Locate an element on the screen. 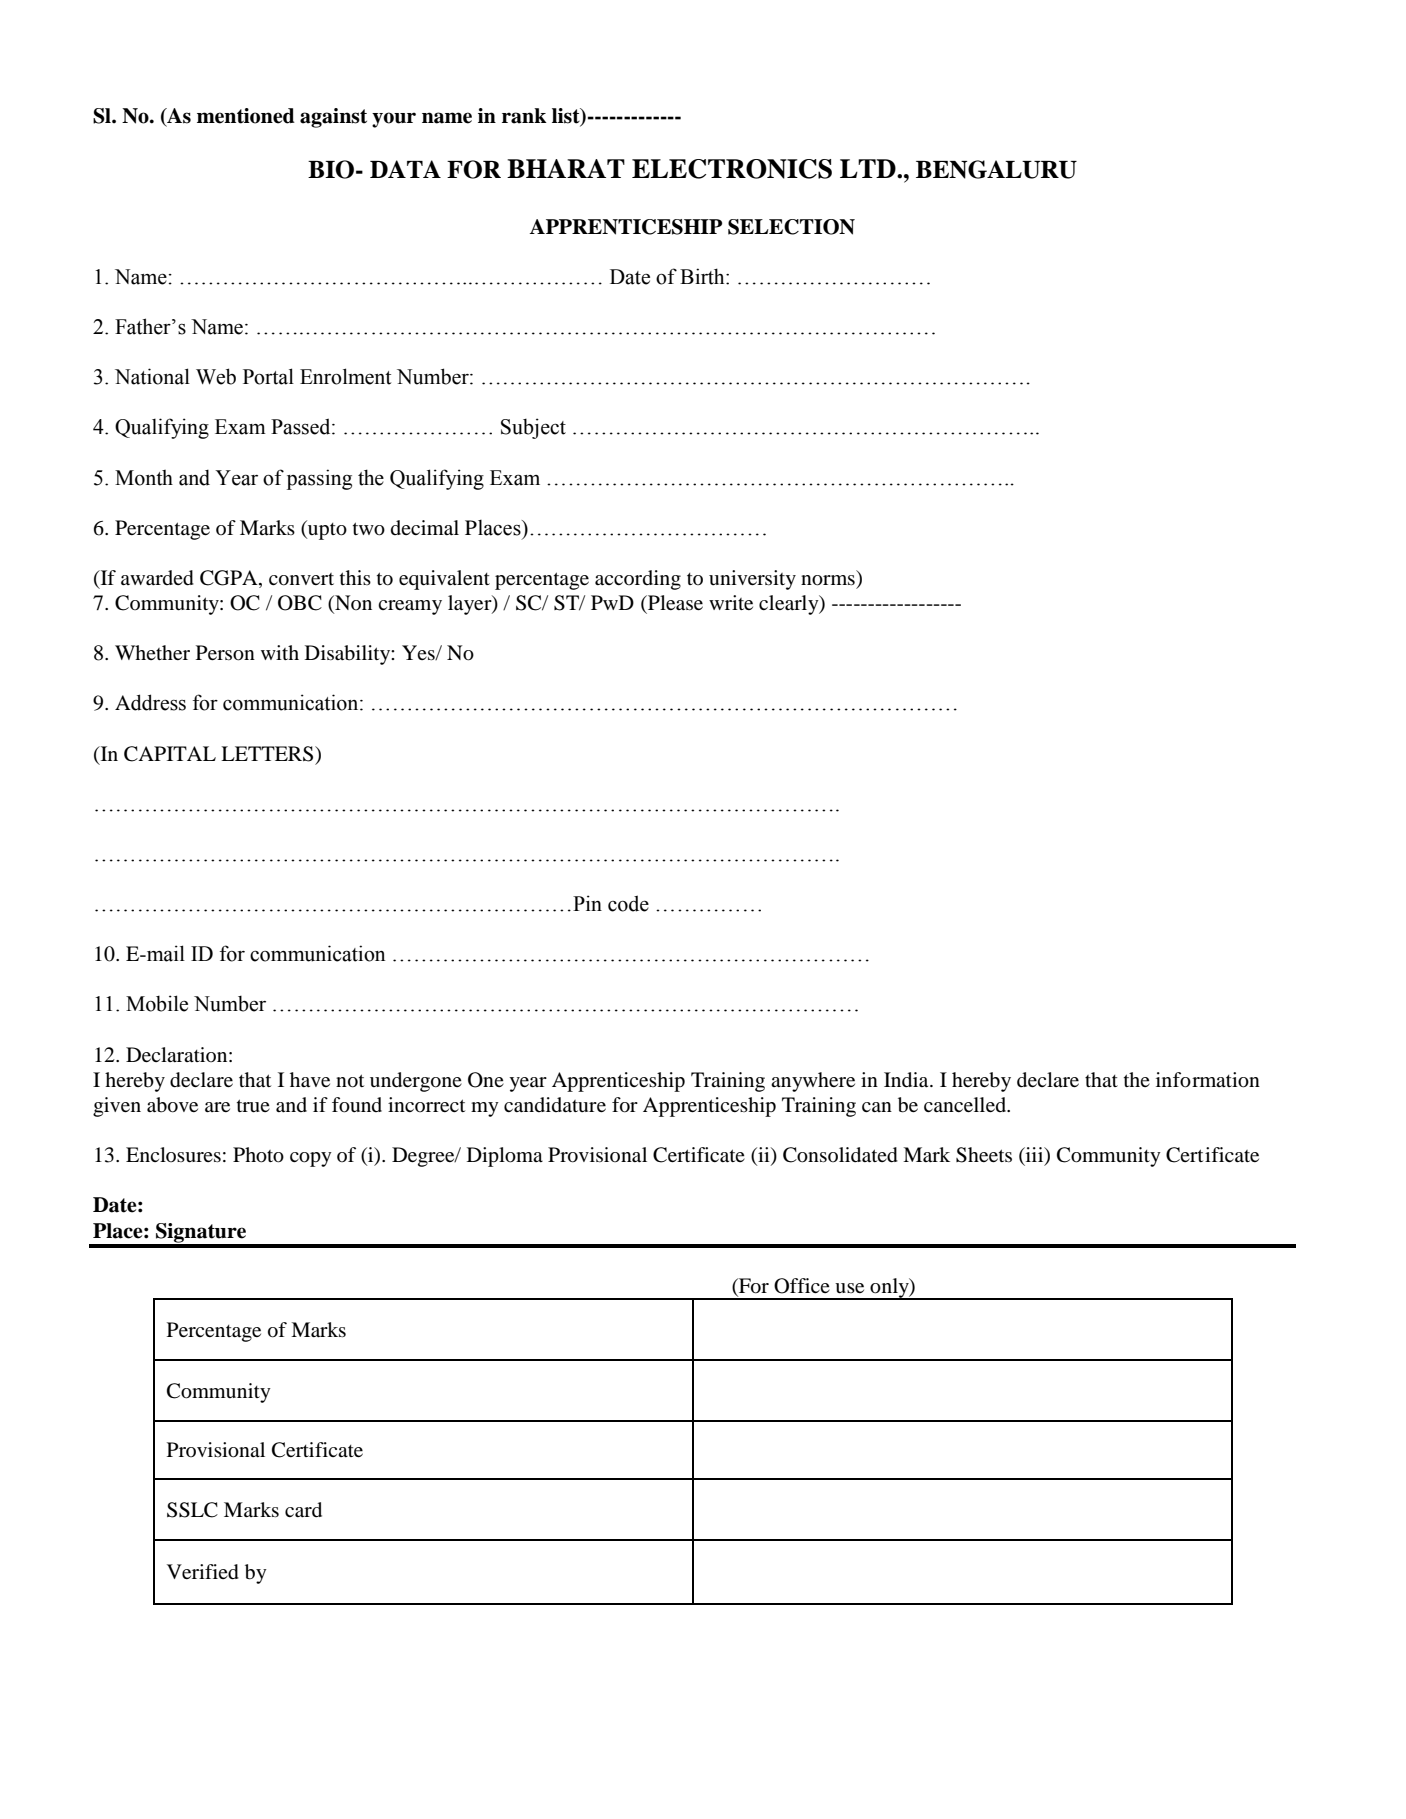 The height and width of the screenshot is (1819, 1406). card is located at coordinates (303, 1510).
